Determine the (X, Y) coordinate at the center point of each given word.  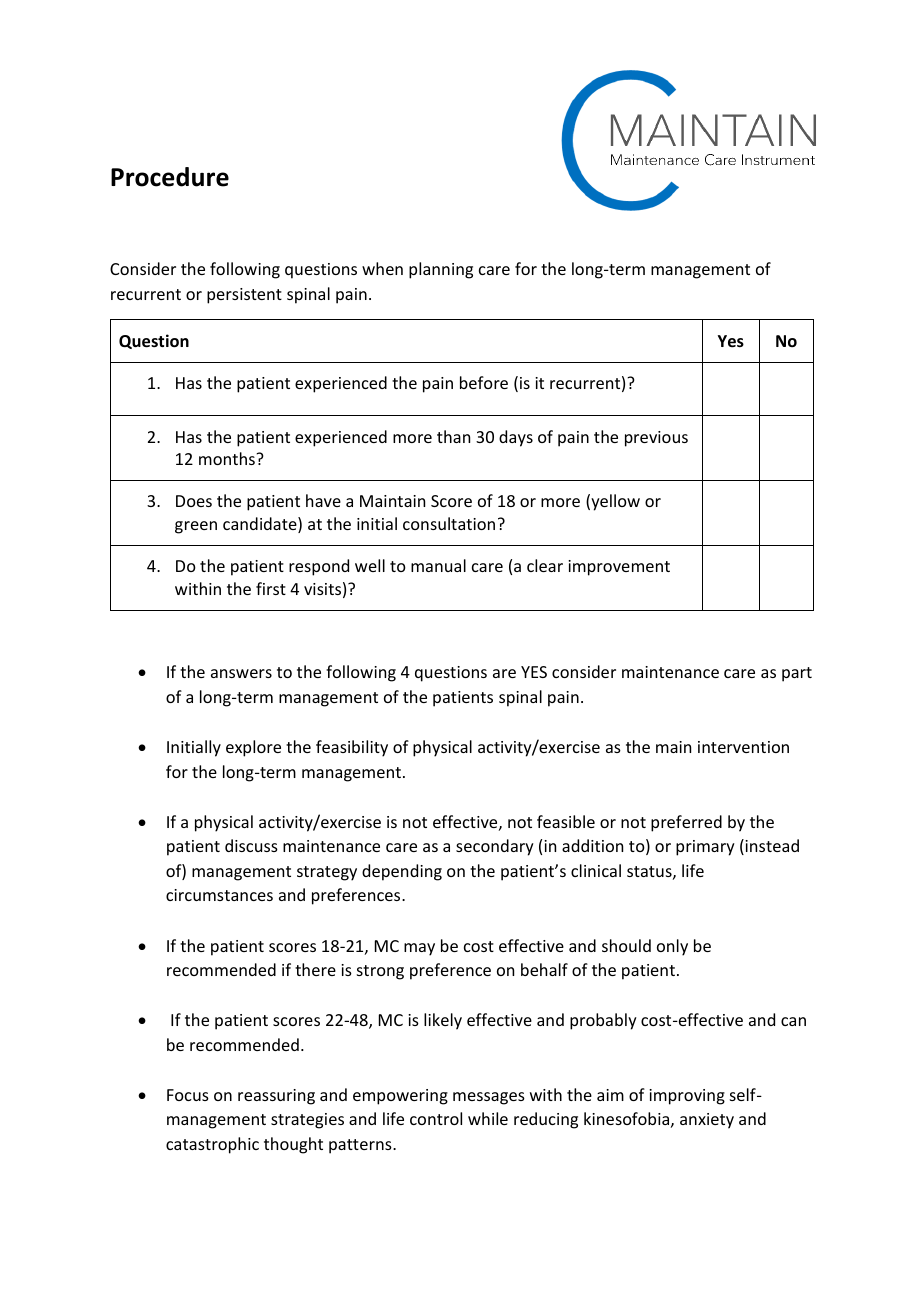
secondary (495, 847)
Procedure (170, 177)
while (488, 1118)
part (797, 674)
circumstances (219, 895)
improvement (619, 568)
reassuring (276, 1097)
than (453, 436)
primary (705, 848)
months (228, 458)
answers (241, 673)
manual (438, 565)
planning (441, 270)
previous (656, 439)
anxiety (707, 1121)
